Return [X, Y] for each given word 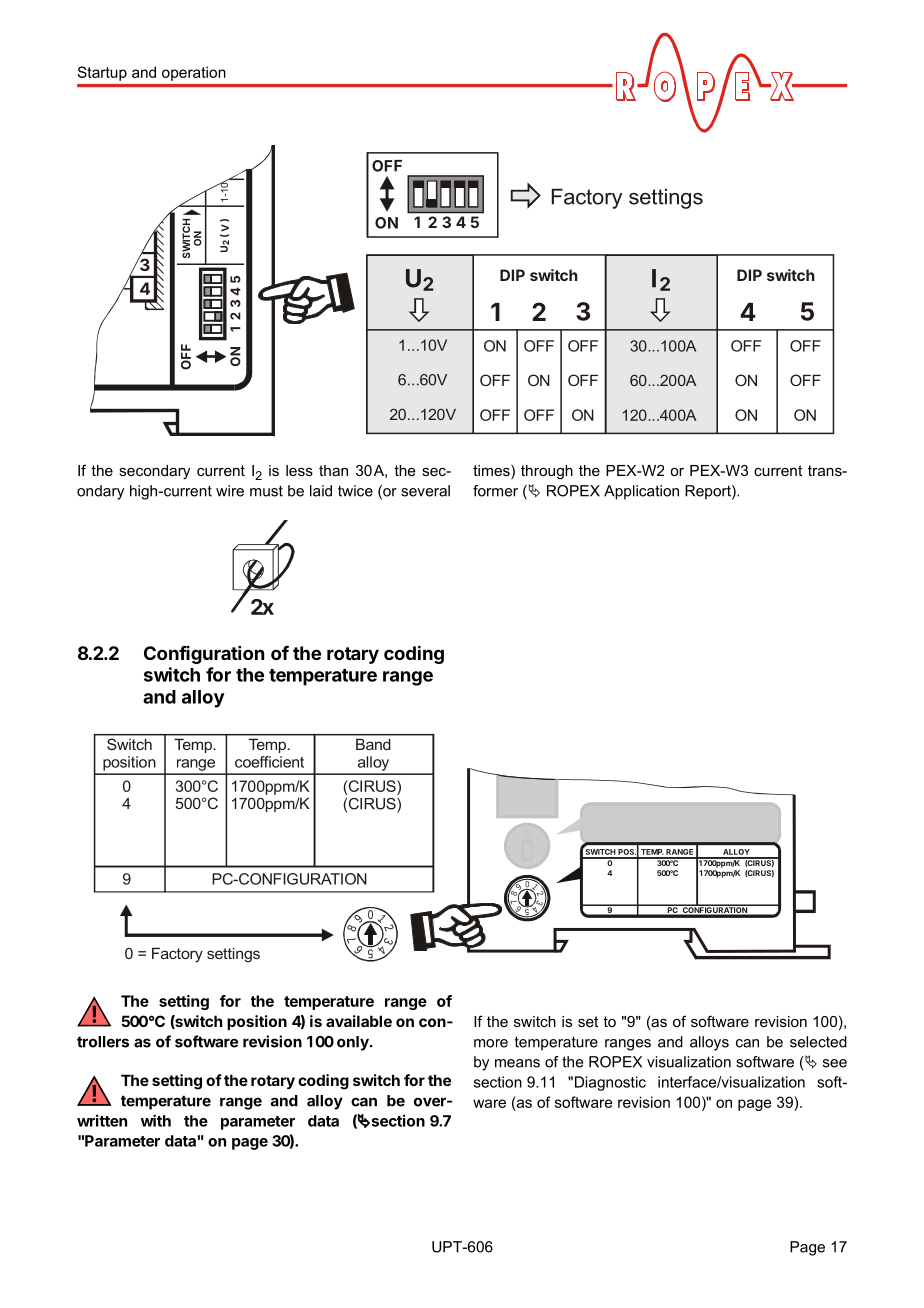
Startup [102, 73]
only [354, 1043]
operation [194, 73]
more [491, 1043]
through [547, 472]
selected [818, 1042]
